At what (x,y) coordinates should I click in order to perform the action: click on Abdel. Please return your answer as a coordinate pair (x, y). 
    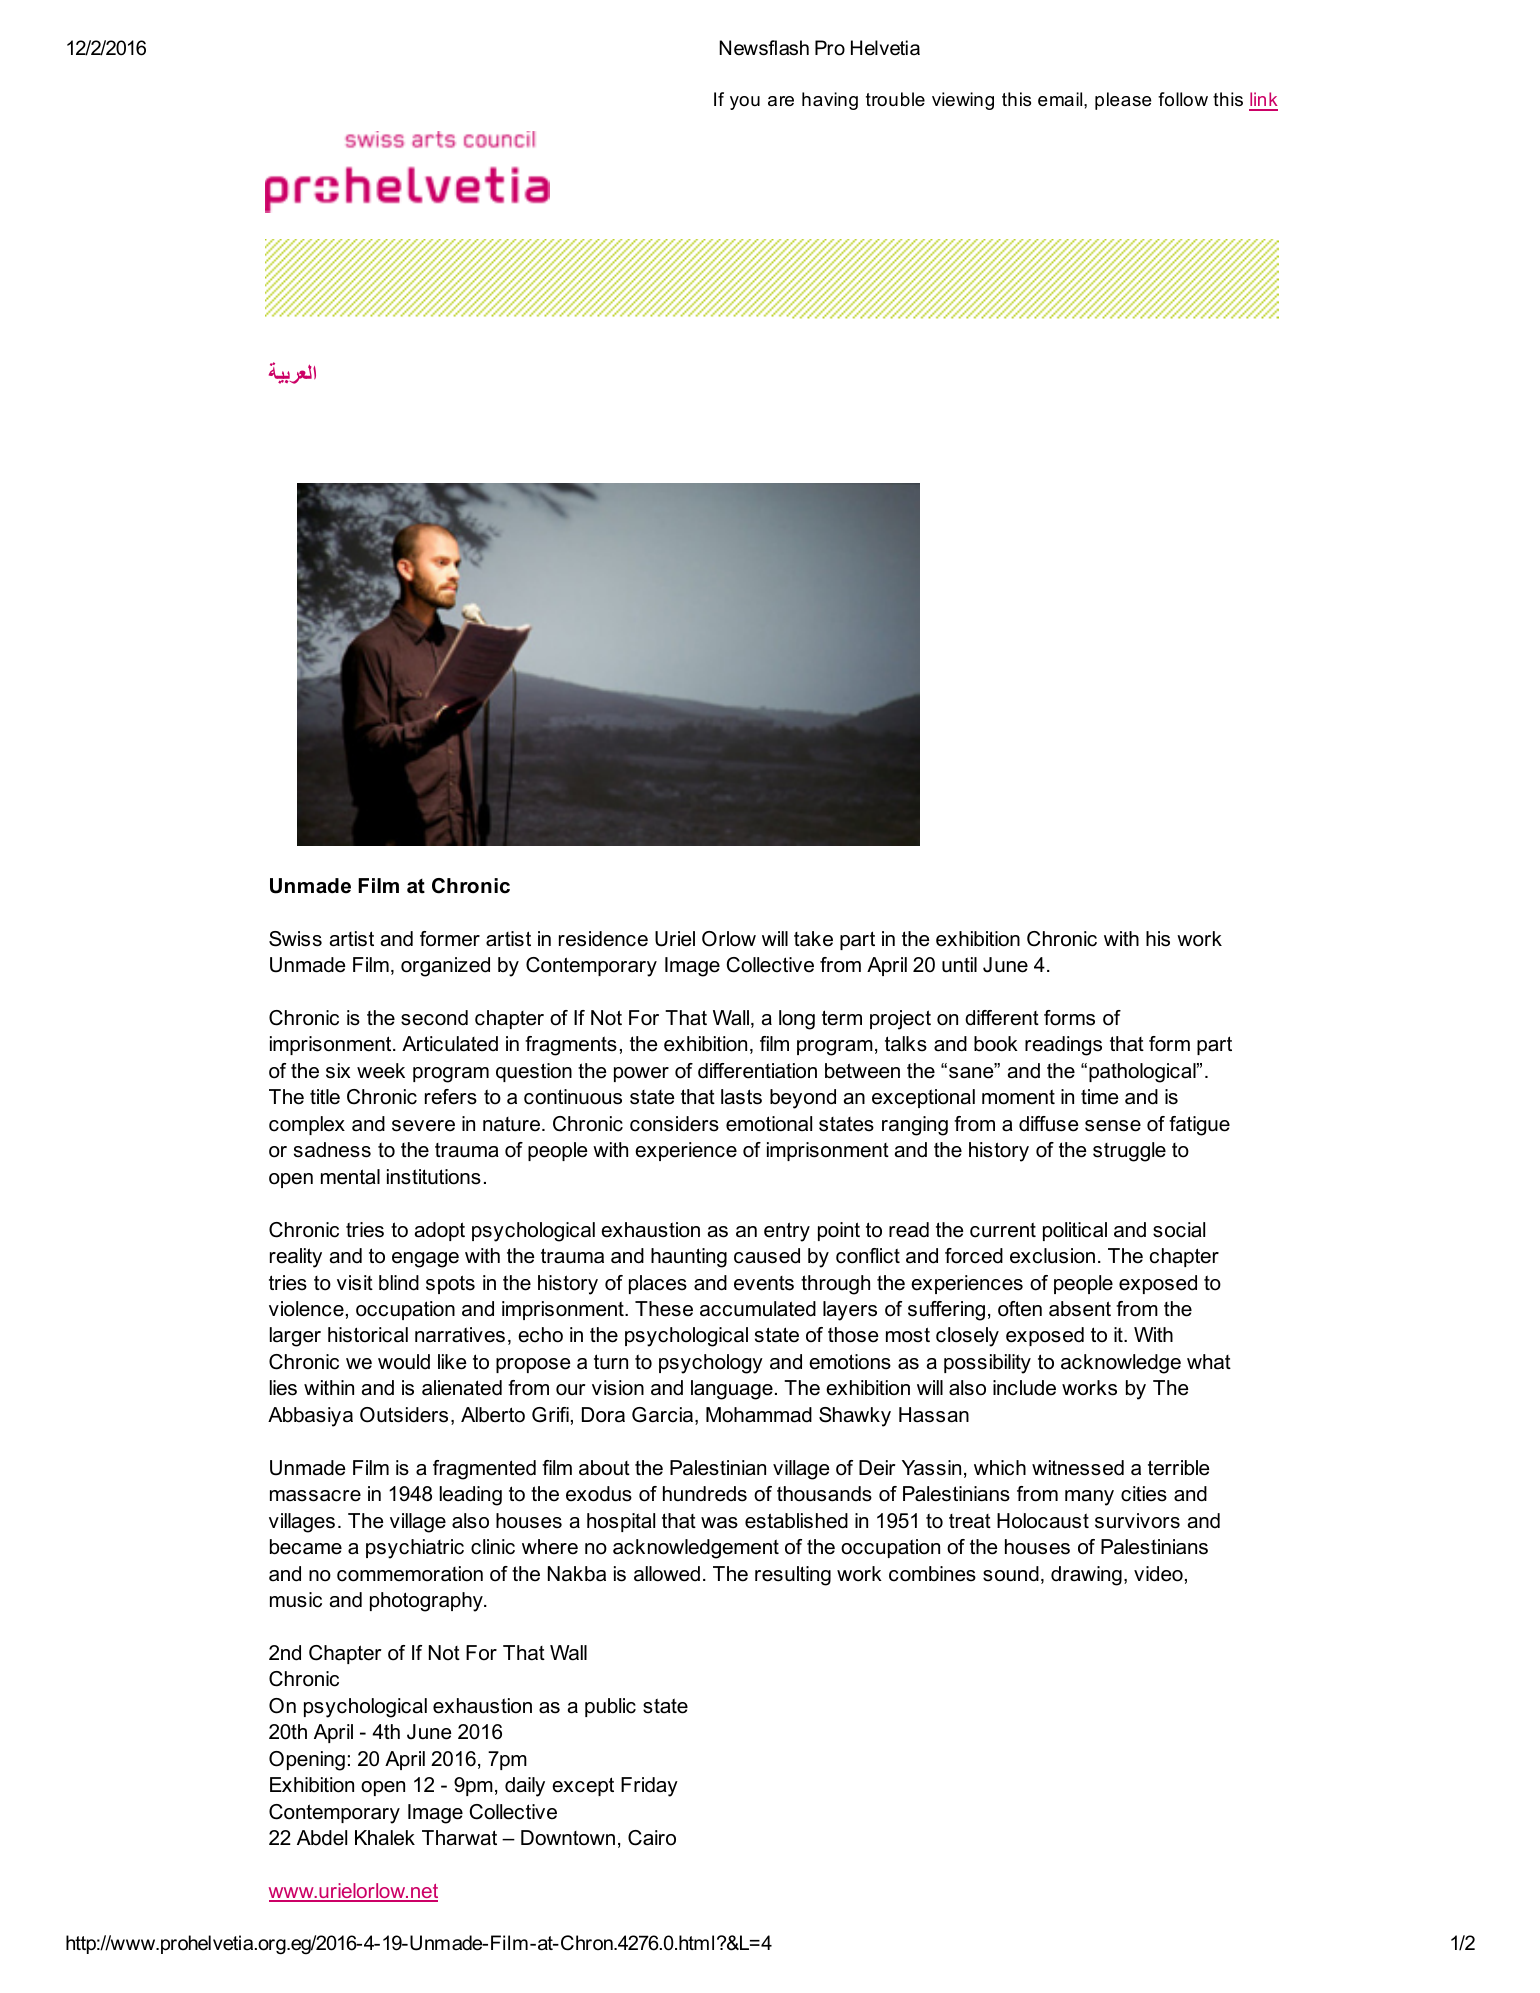
    Looking at the image, I should click on (322, 1838).
